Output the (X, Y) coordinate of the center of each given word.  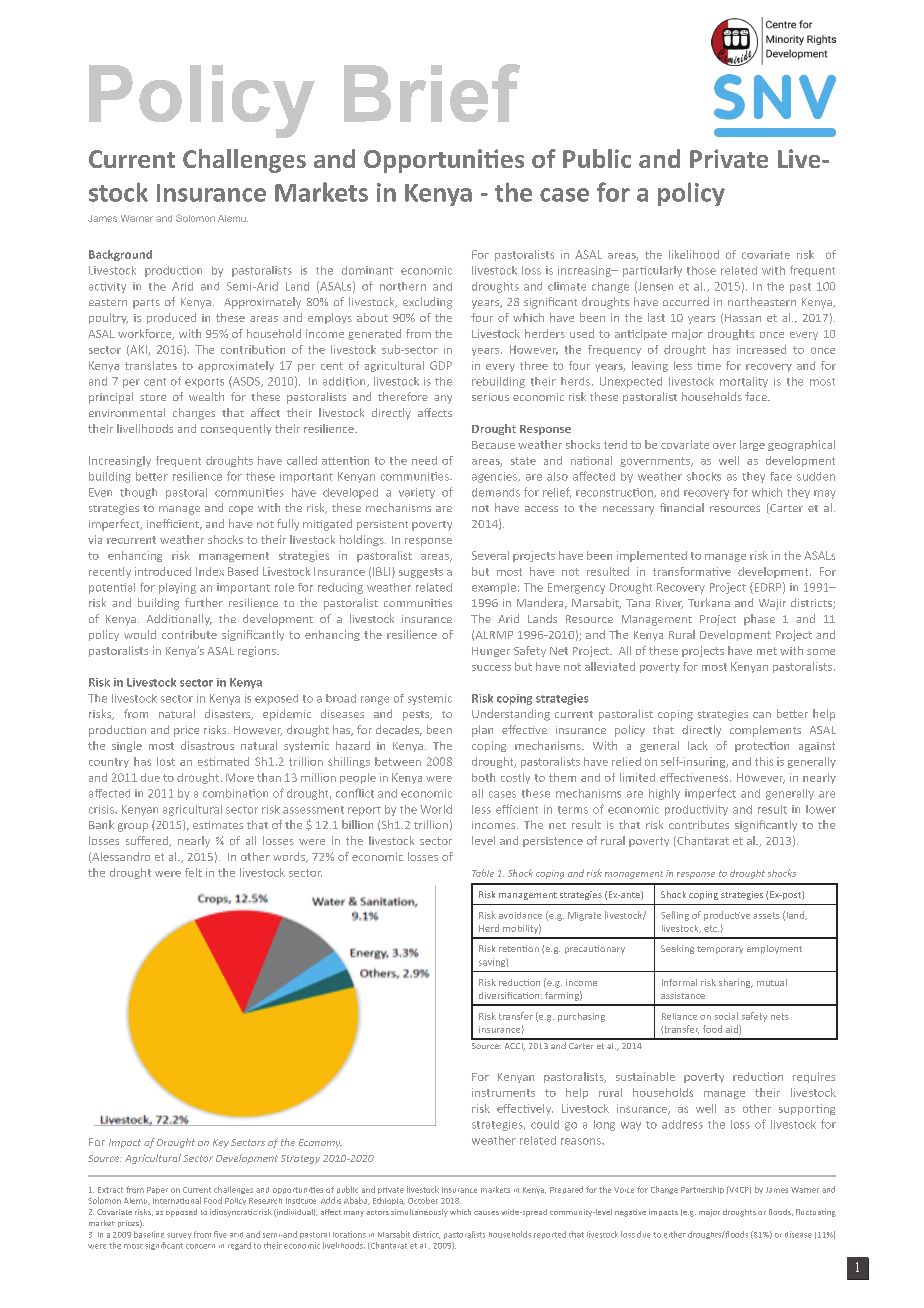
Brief (432, 93)
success (491, 668)
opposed (181, 1213)
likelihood (694, 254)
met (767, 651)
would (140, 634)
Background (120, 255)
